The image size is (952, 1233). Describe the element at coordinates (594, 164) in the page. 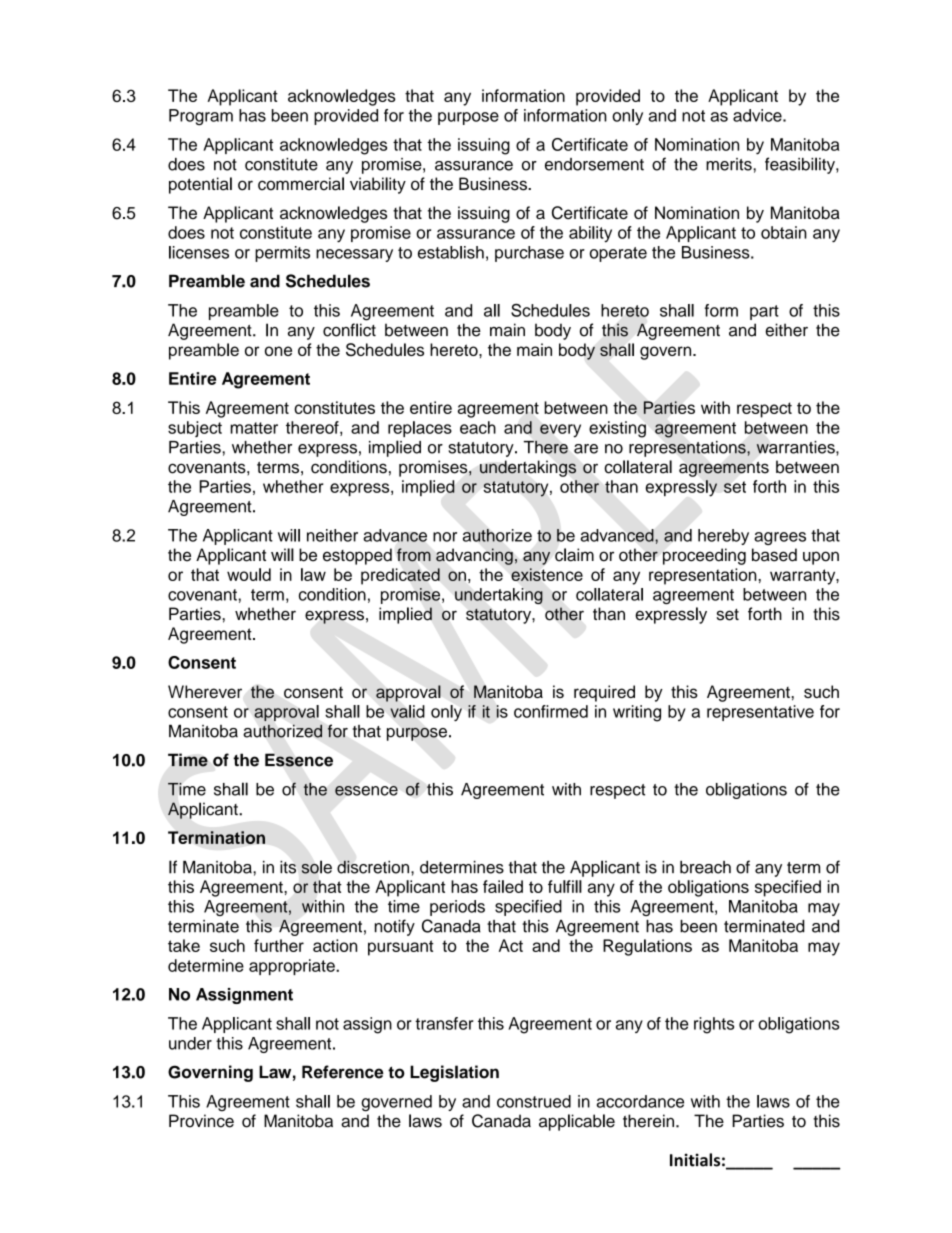

I see `endorsement` at that location.
